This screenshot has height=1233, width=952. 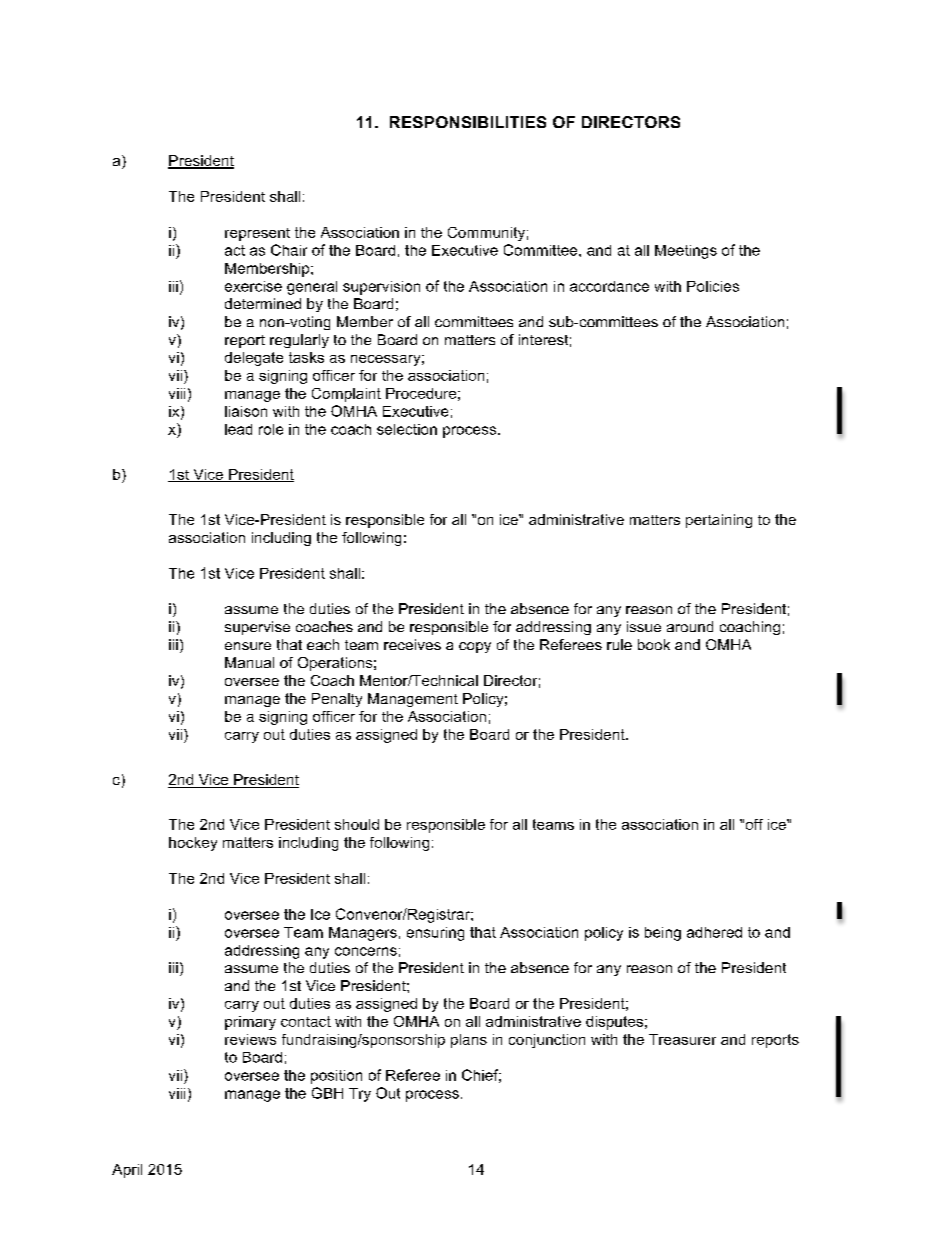 What do you see at coordinates (663, 934) in the screenshot?
I see `being` at bounding box center [663, 934].
